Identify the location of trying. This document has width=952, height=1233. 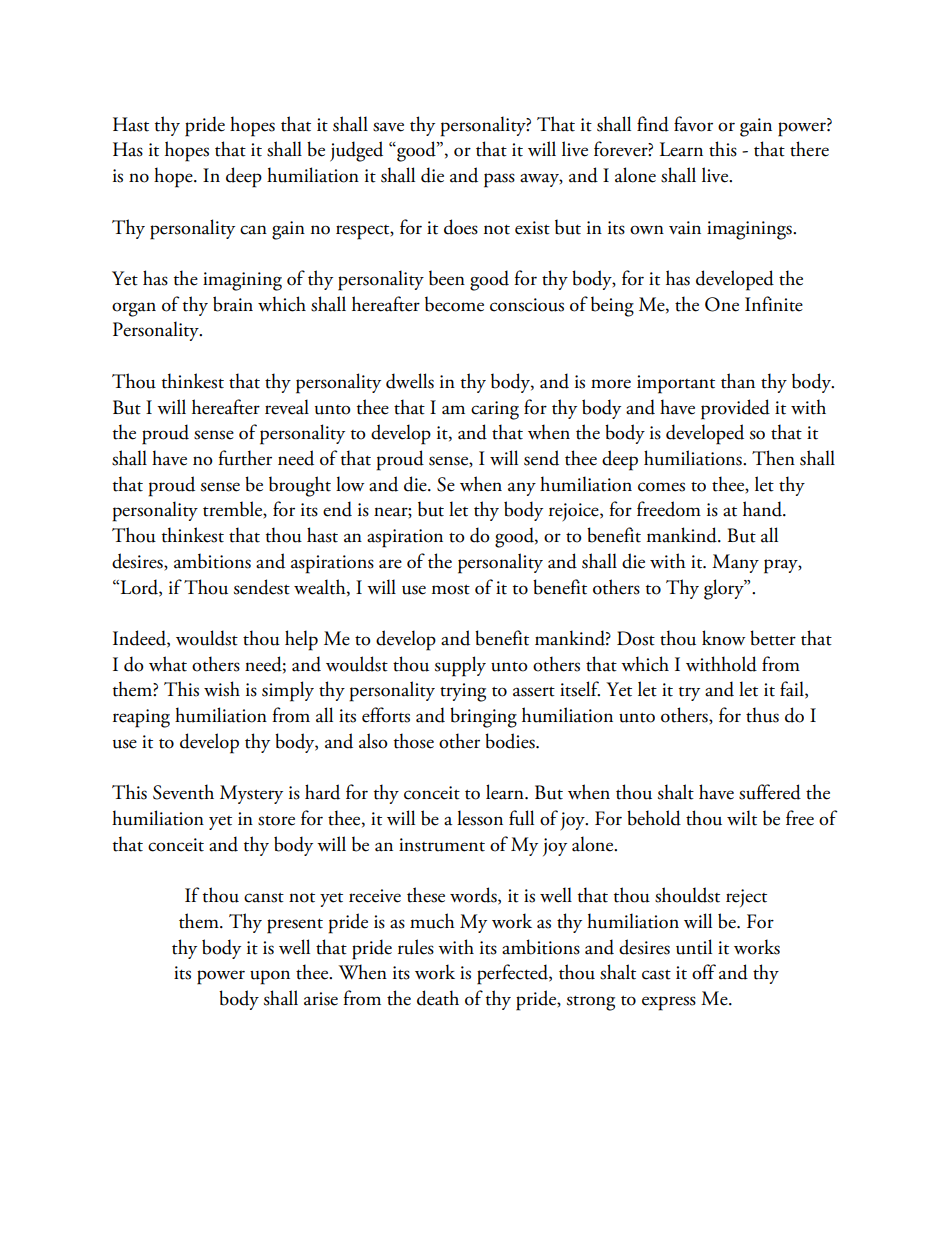
(463, 692).
